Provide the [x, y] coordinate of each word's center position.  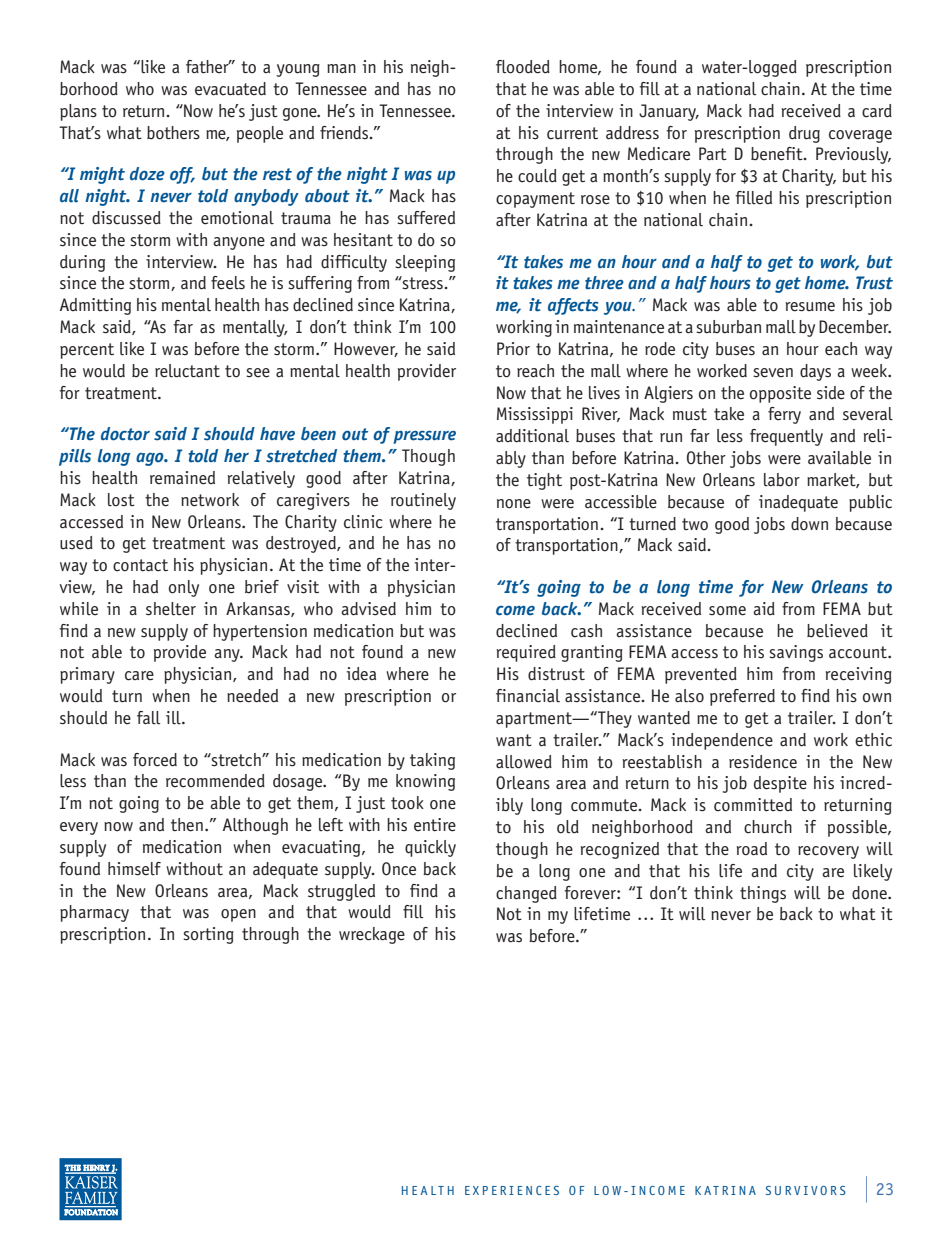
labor [782, 480]
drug [804, 134]
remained [182, 478]
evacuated [230, 89]
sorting [208, 935]
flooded [523, 67]
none [514, 504]
